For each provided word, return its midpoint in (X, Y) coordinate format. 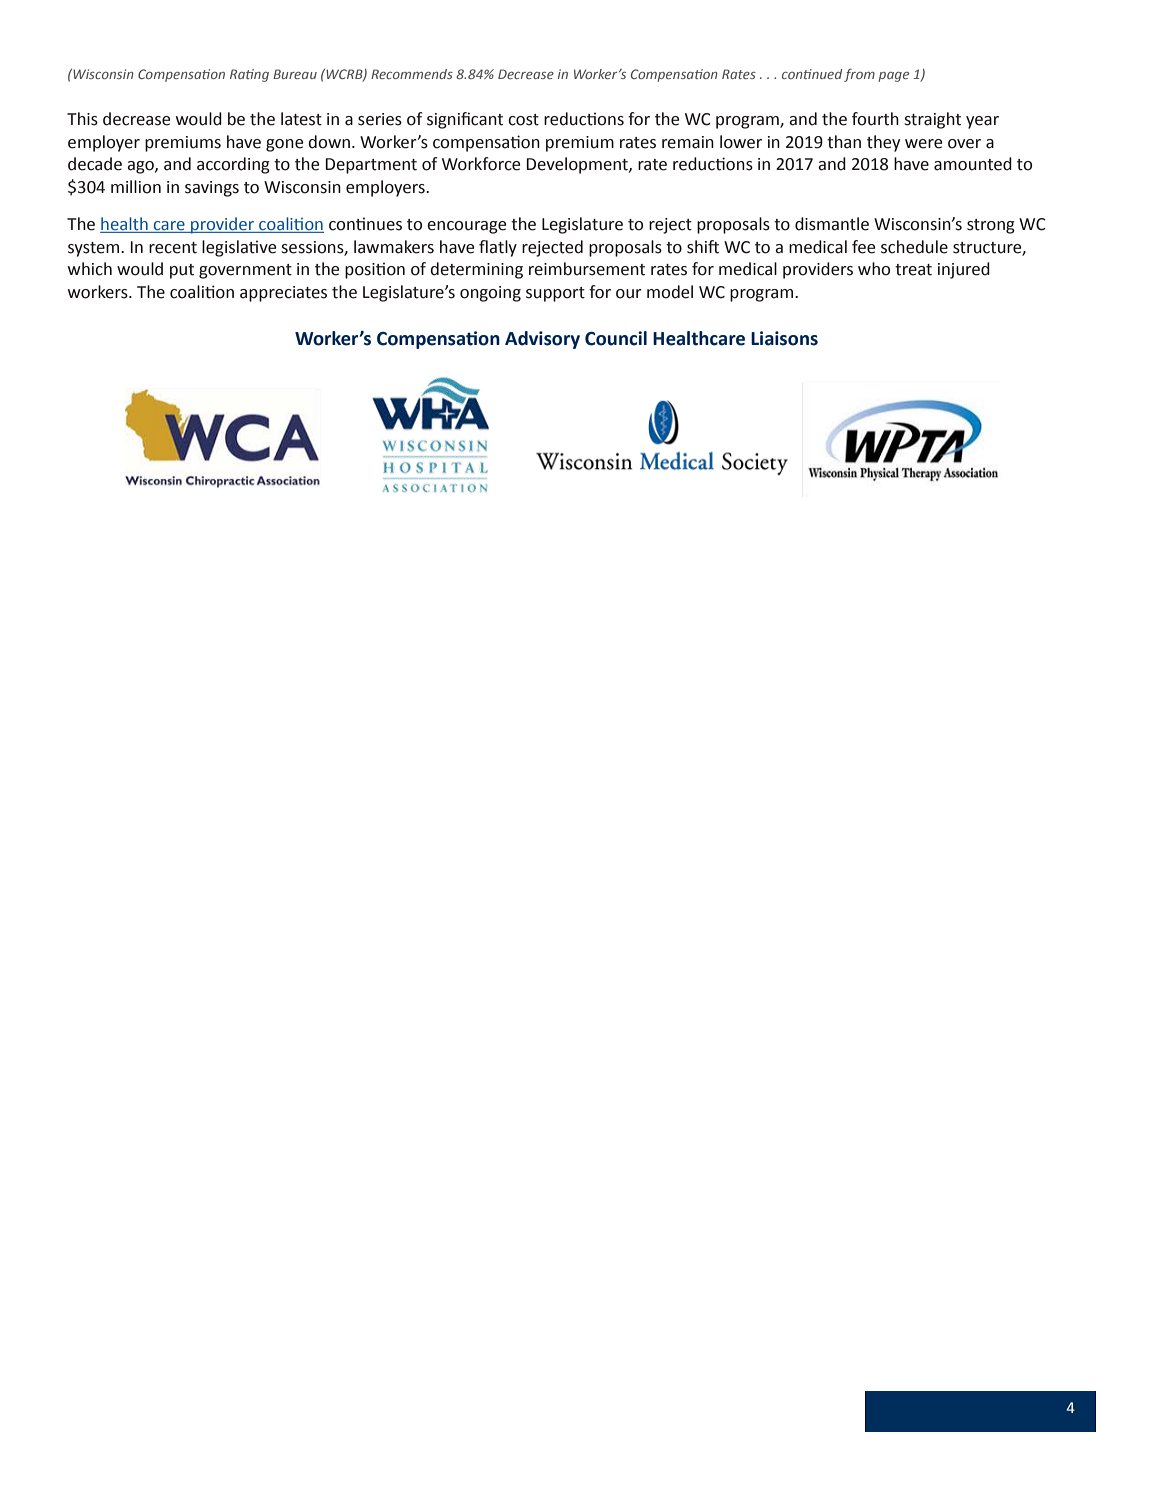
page (893, 77)
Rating (249, 75)
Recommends (412, 74)
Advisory (542, 340)
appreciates (283, 294)
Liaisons (784, 338)
